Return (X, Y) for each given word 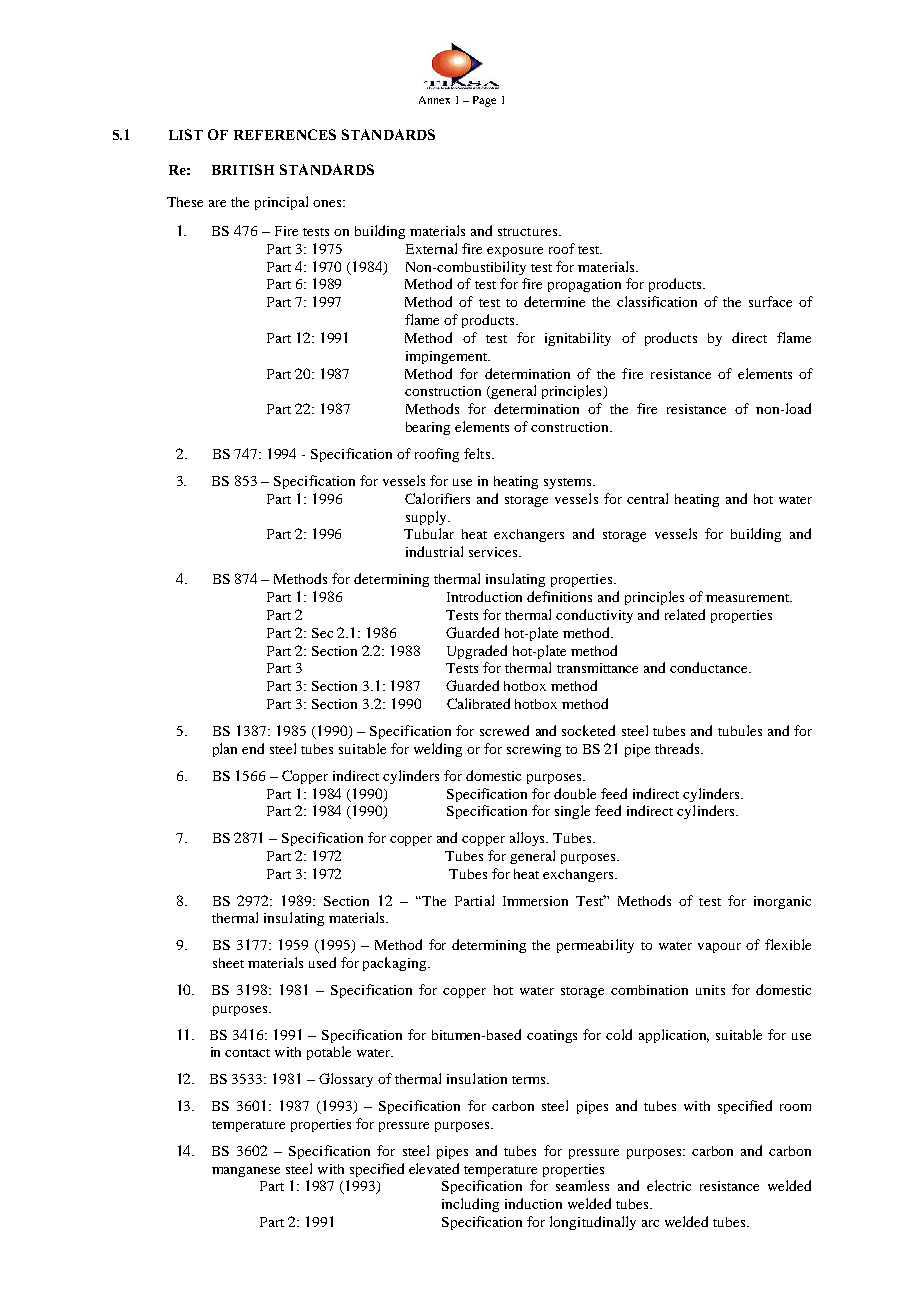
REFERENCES (285, 134)
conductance (710, 667)
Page (484, 101)
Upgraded (477, 652)
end (253, 748)
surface (770, 301)
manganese (246, 1172)
